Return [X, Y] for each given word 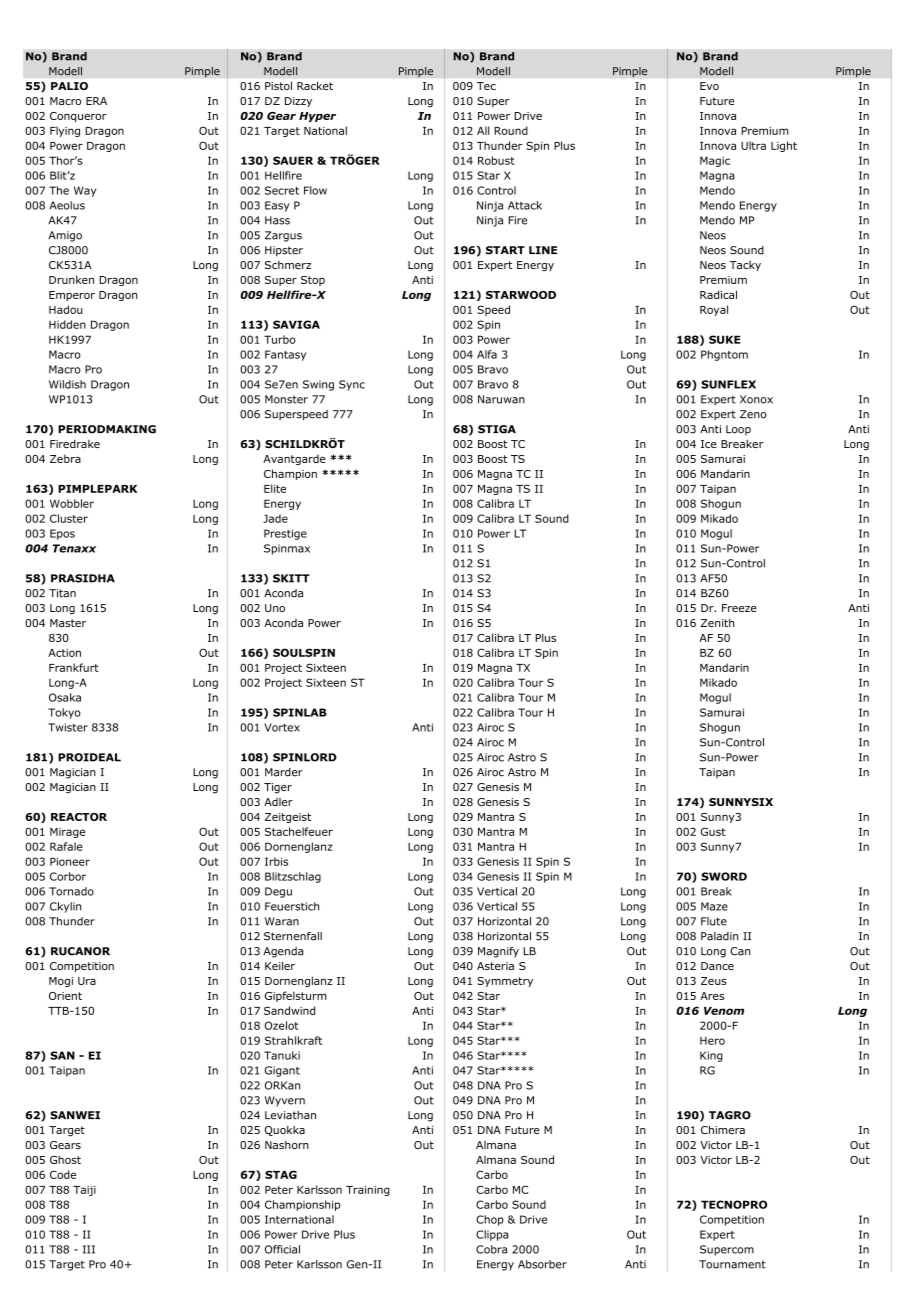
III [89, 1249]
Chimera [723, 1129]
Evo [709, 86]
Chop [490, 1220]
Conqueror [78, 117]
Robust [496, 160]
